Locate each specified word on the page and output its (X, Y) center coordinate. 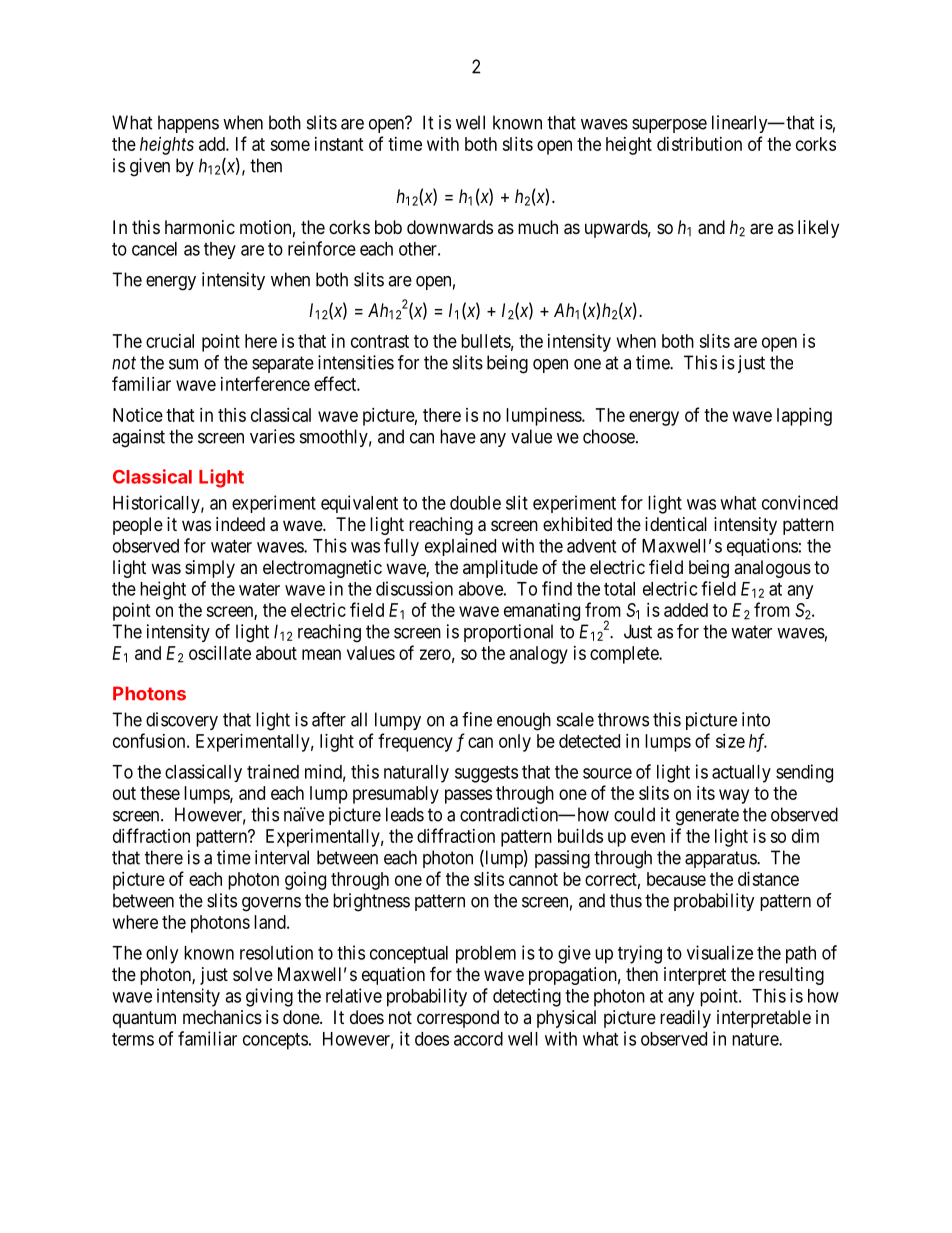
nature (756, 1039)
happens (188, 124)
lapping (804, 417)
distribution (699, 144)
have (458, 436)
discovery (182, 721)
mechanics (222, 1017)
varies (272, 436)
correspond (458, 1019)
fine (477, 719)
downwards (450, 227)
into (756, 719)
